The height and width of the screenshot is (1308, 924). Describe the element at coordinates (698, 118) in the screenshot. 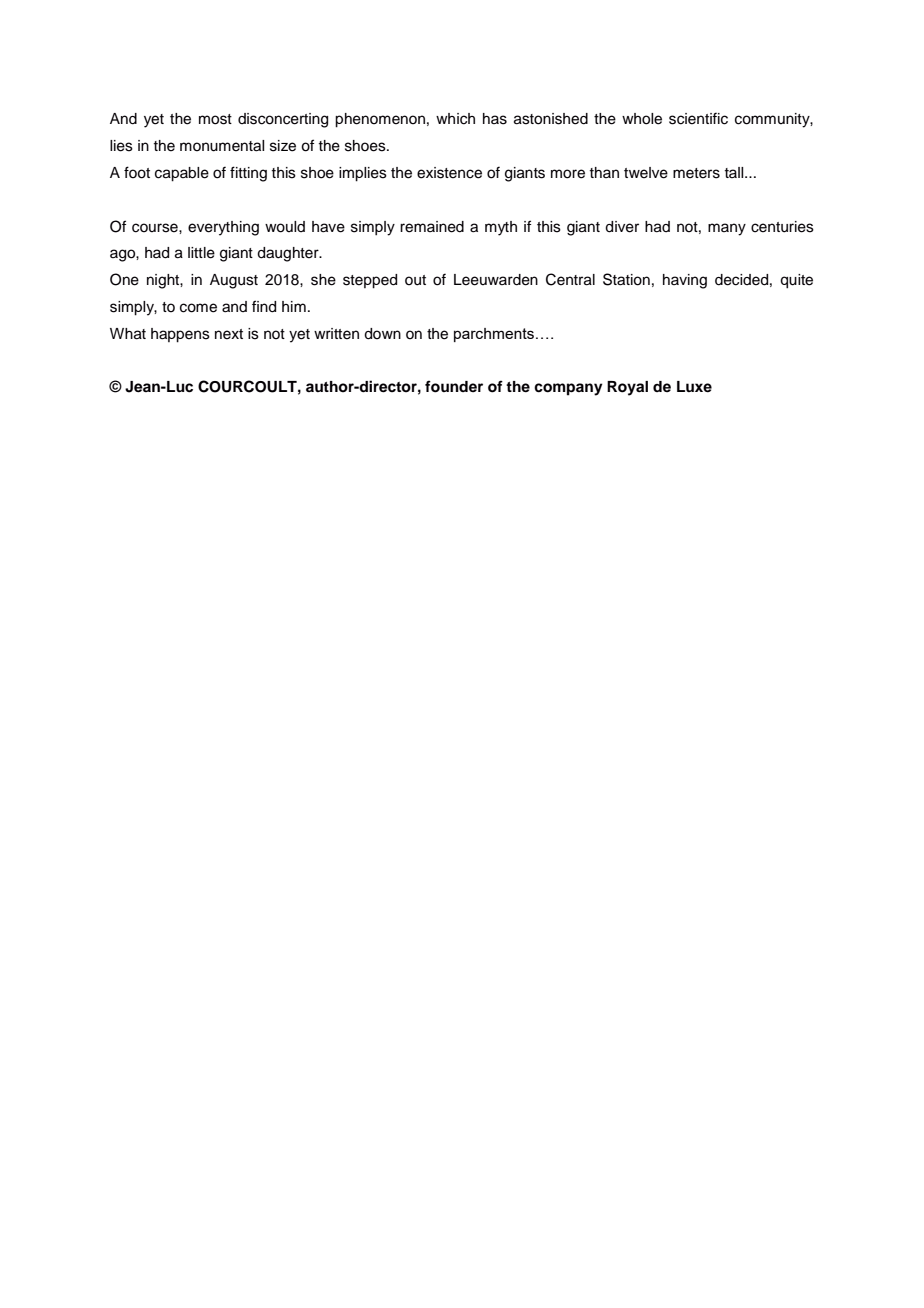

I see `scientific` at that location.
